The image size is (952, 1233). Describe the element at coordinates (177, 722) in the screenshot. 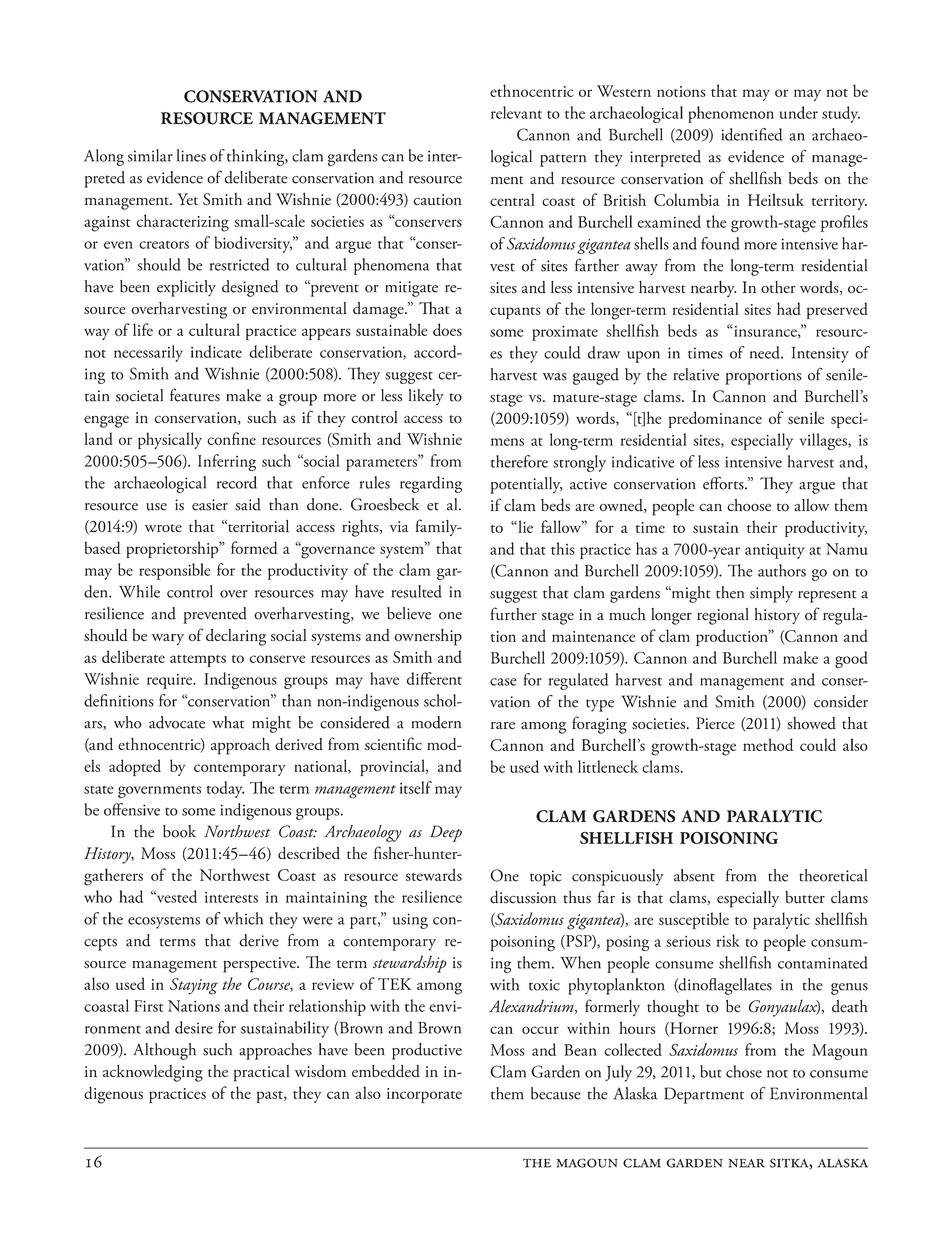

I see `advocate` at that location.
